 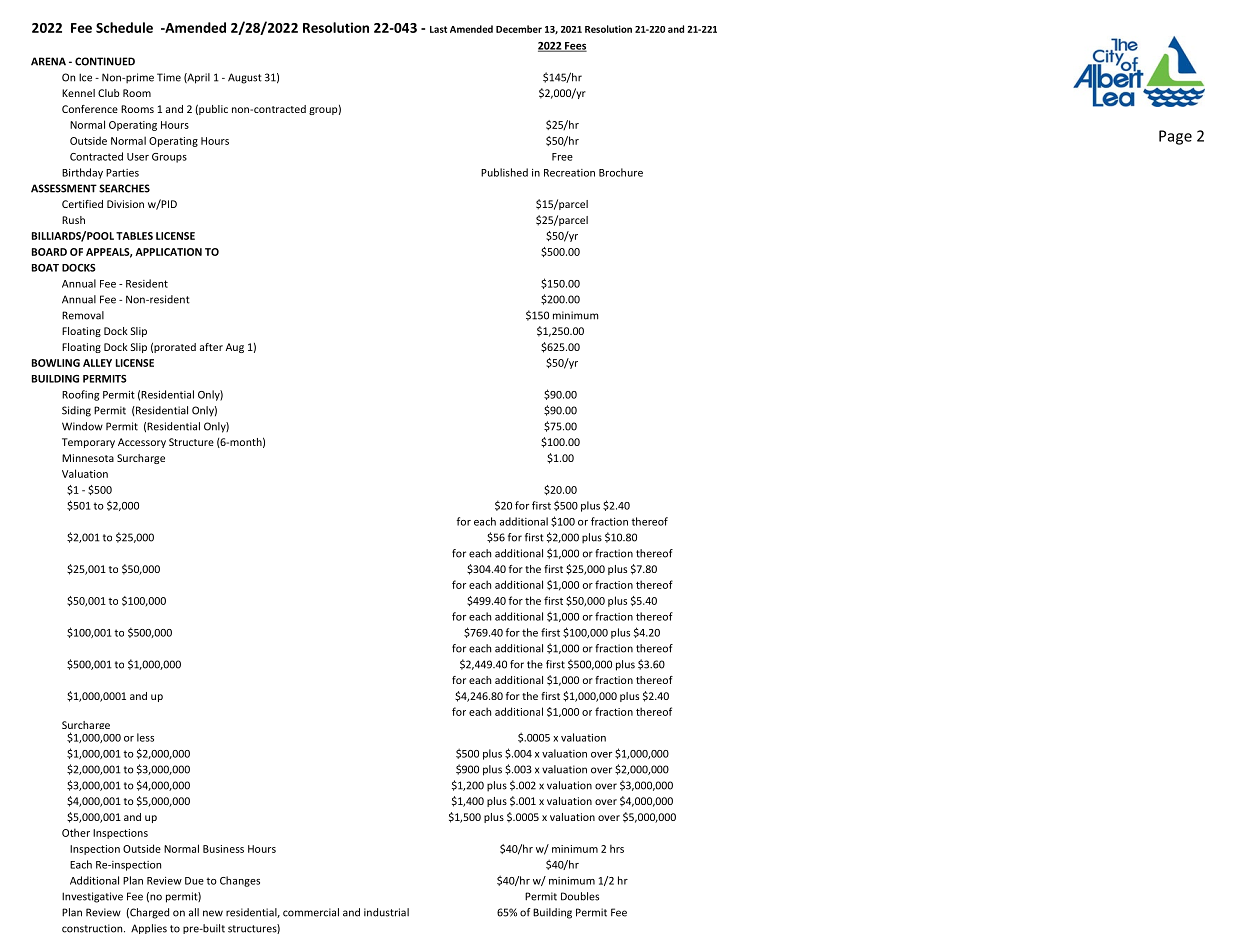 What do you see at coordinates (142, 443) in the document?
I see `Accessory` at bounding box center [142, 443].
